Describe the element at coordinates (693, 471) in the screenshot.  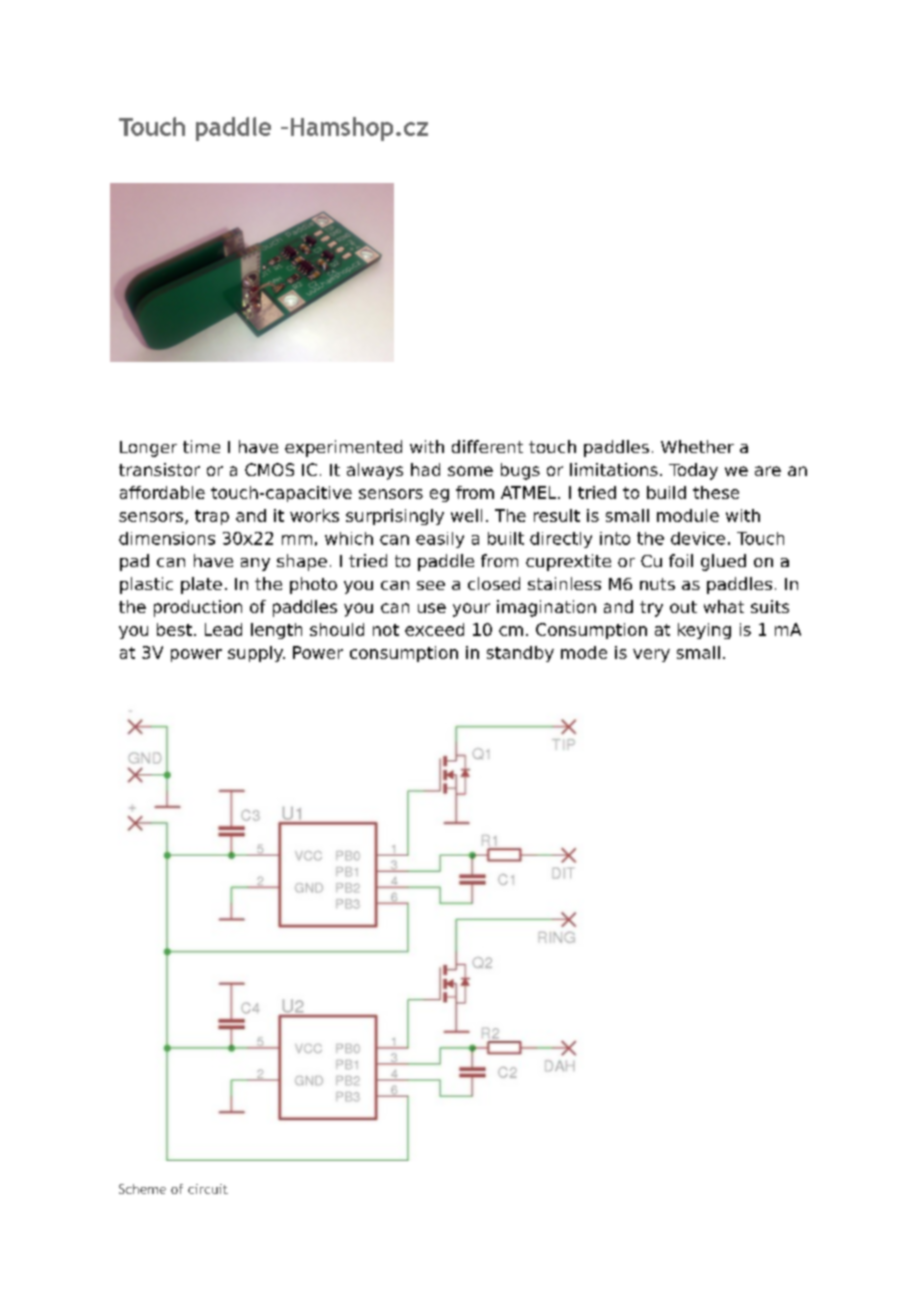
I see `Today` at that location.
